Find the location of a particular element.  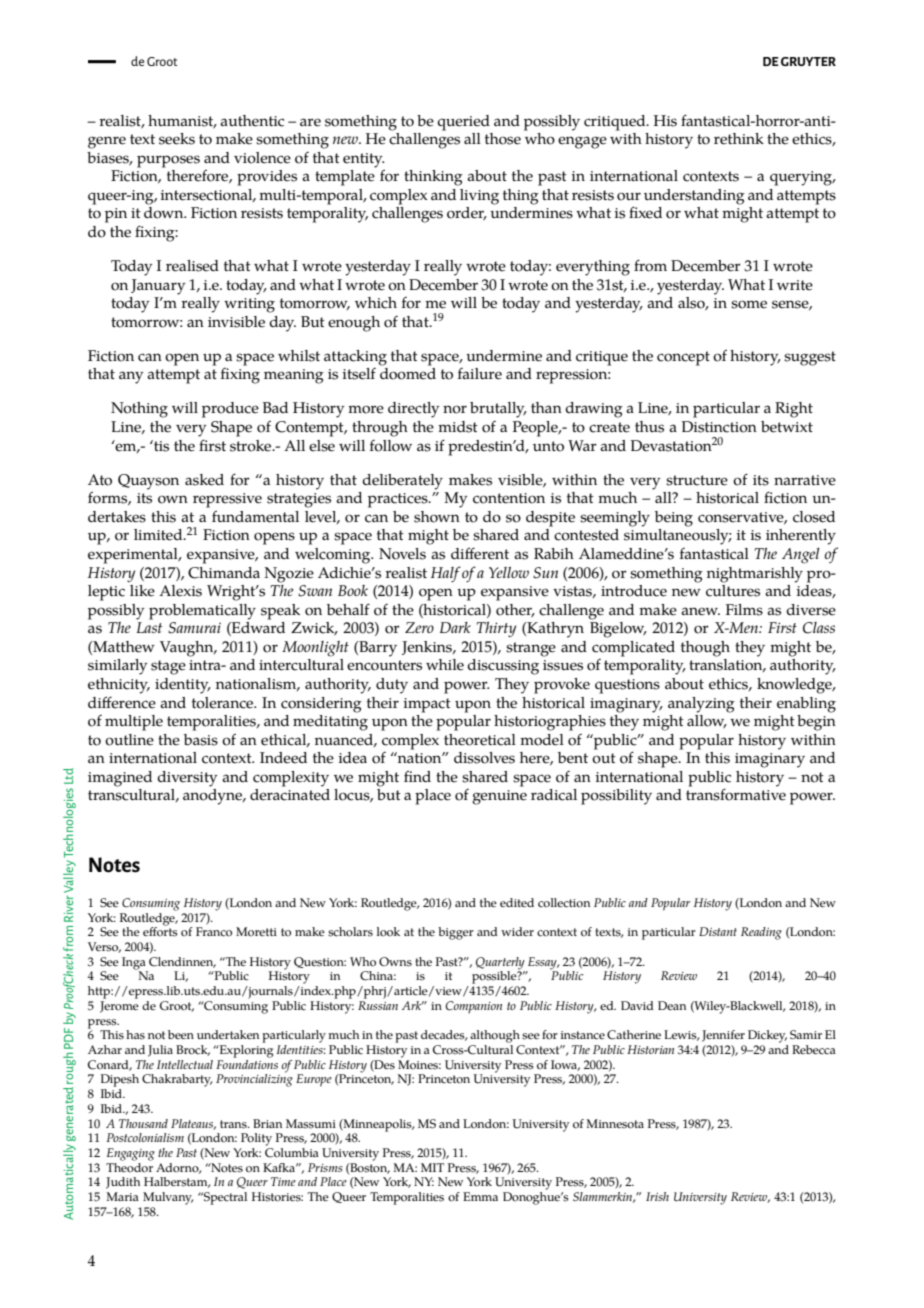

nor is located at coordinates (455, 409).
